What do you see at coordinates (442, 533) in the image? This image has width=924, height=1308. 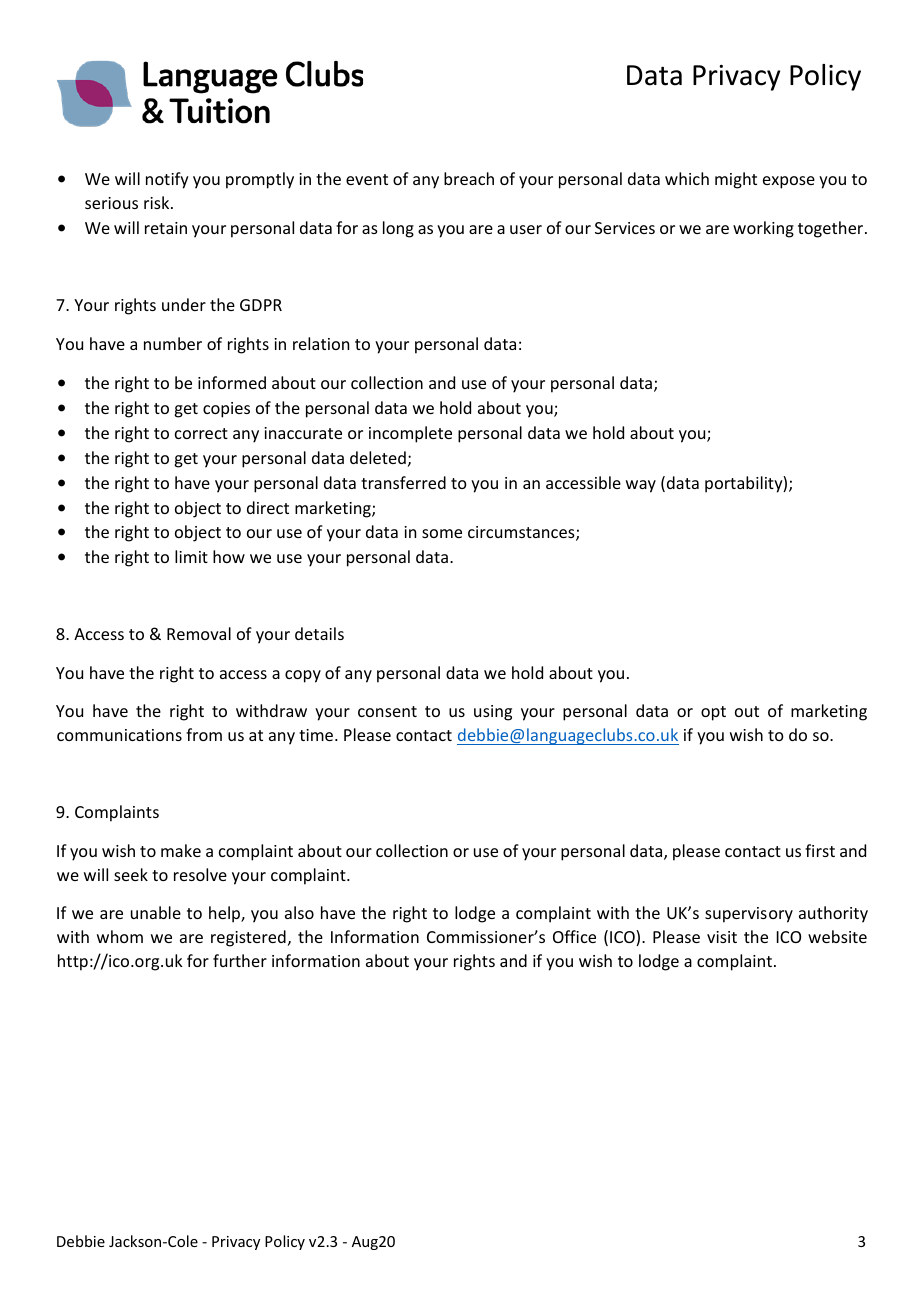 I see `some` at bounding box center [442, 533].
